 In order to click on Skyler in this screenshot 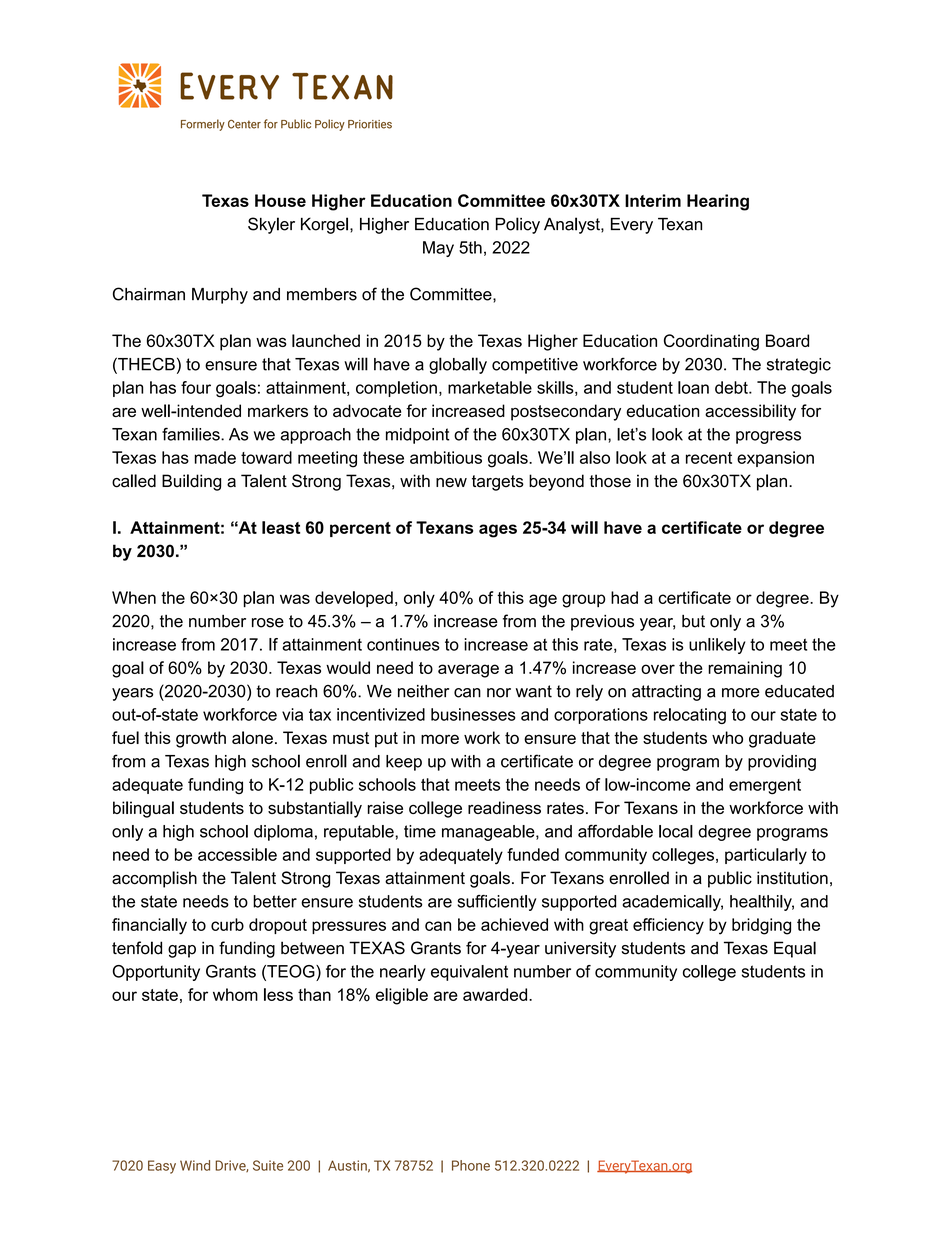, I will do `click(271, 225)`.
